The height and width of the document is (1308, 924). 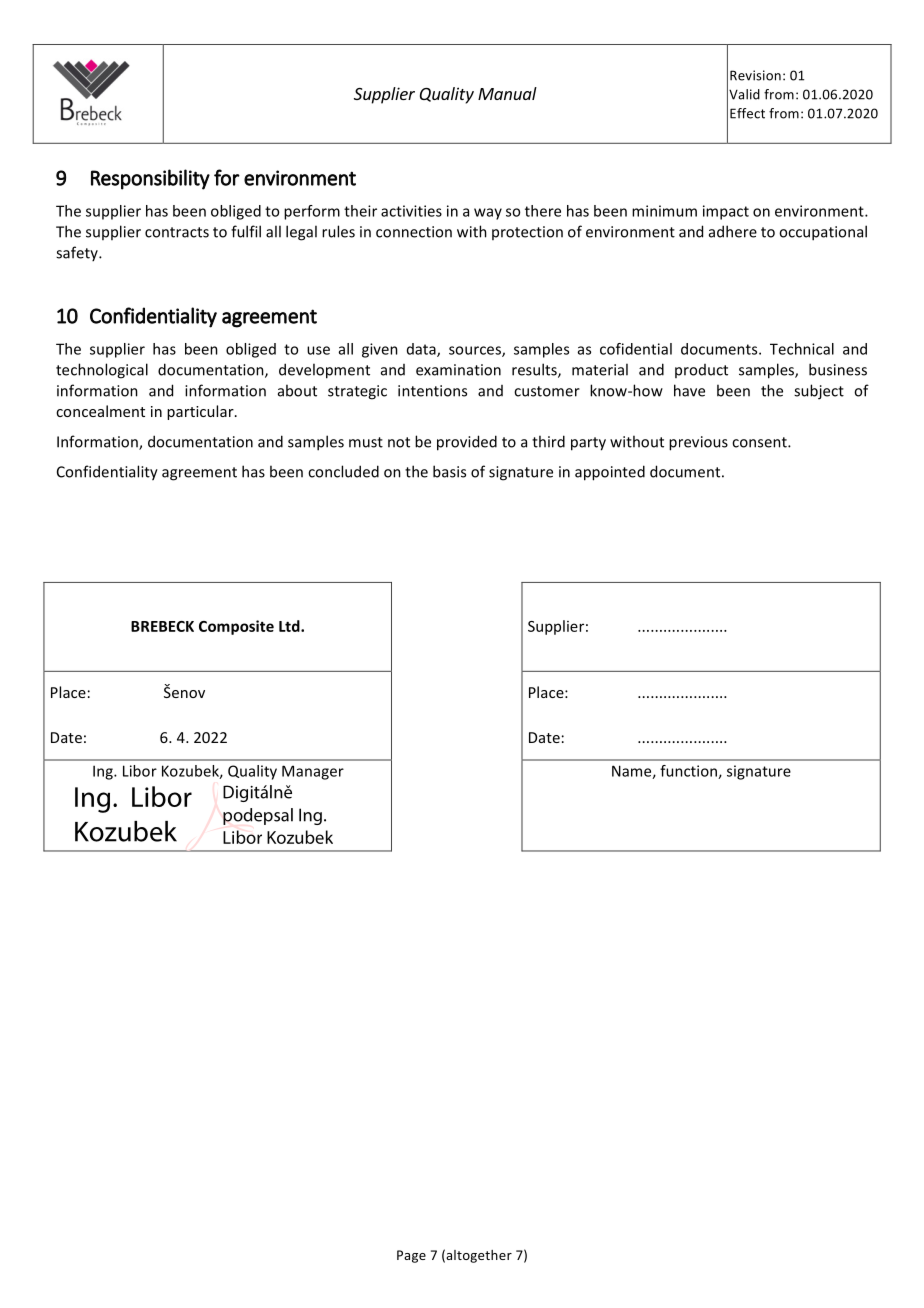 What do you see at coordinates (411, 1256) in the document?
I see `Page` at bounding box center [411, 1256].
